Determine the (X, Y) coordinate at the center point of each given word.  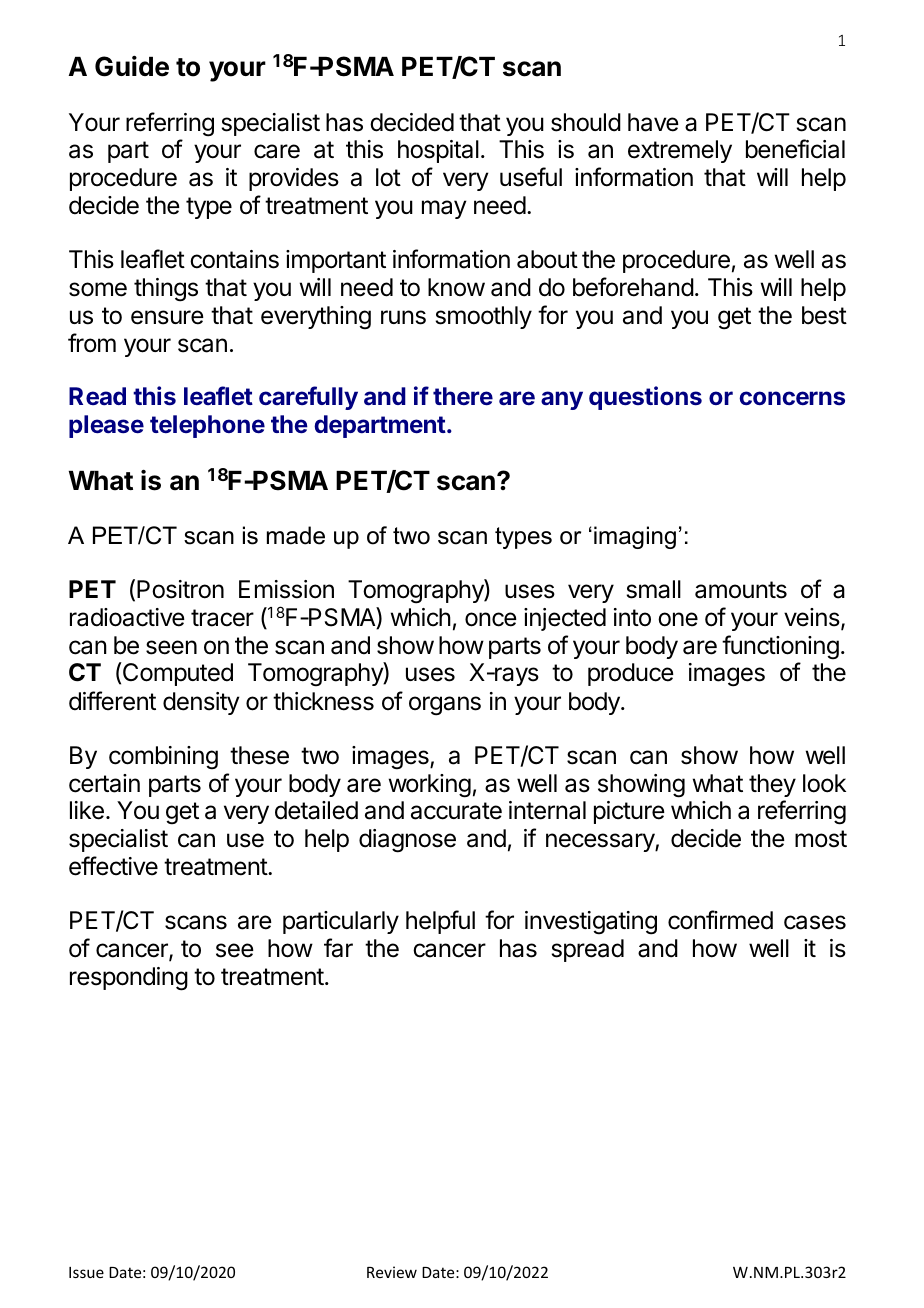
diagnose (407, 841)
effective (113, 866)
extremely (680, 151)
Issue (86, 1272)
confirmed (720, 920)
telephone (207, 426)
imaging (635, 537)
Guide (132, 66)
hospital (438, 151)
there (463, 396)
